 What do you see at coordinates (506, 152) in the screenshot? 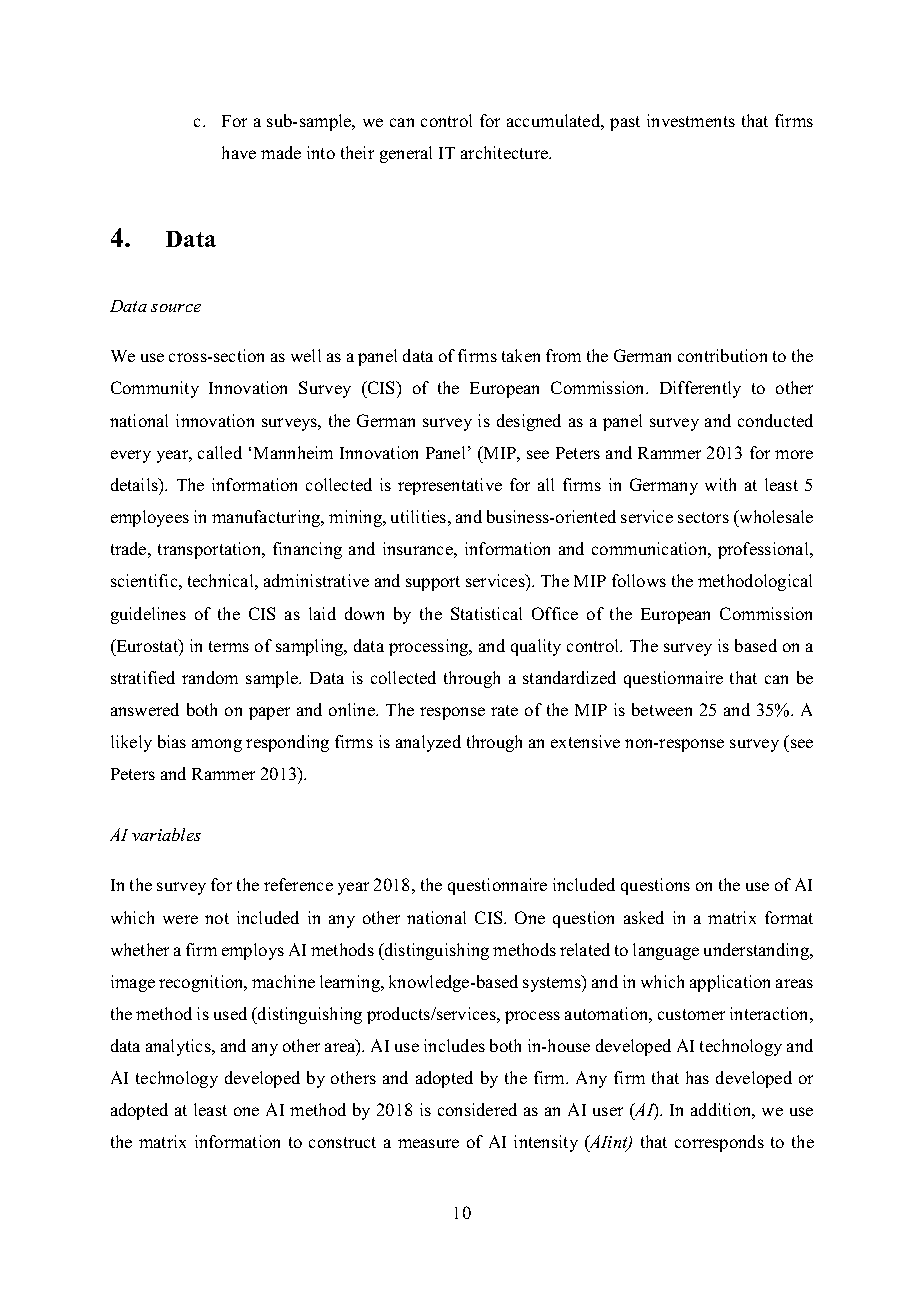
I see `architecture` at bounding box center [506, 152].
